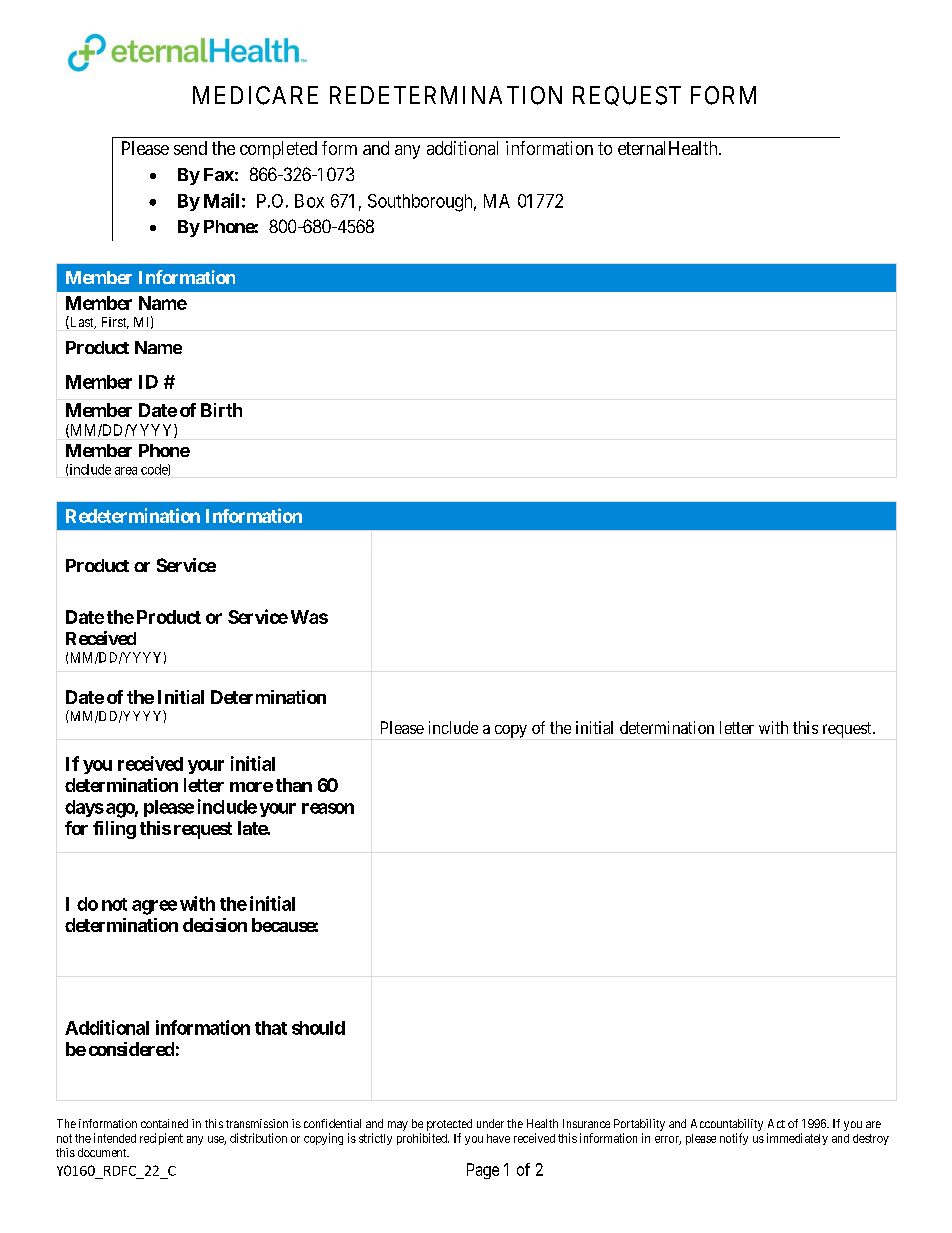 The height and width of the screenshot is (1233, 952). What do you see at coordinates (215, 925) in the screenshot?
I see `decision` at bounding box center [215, 925].
